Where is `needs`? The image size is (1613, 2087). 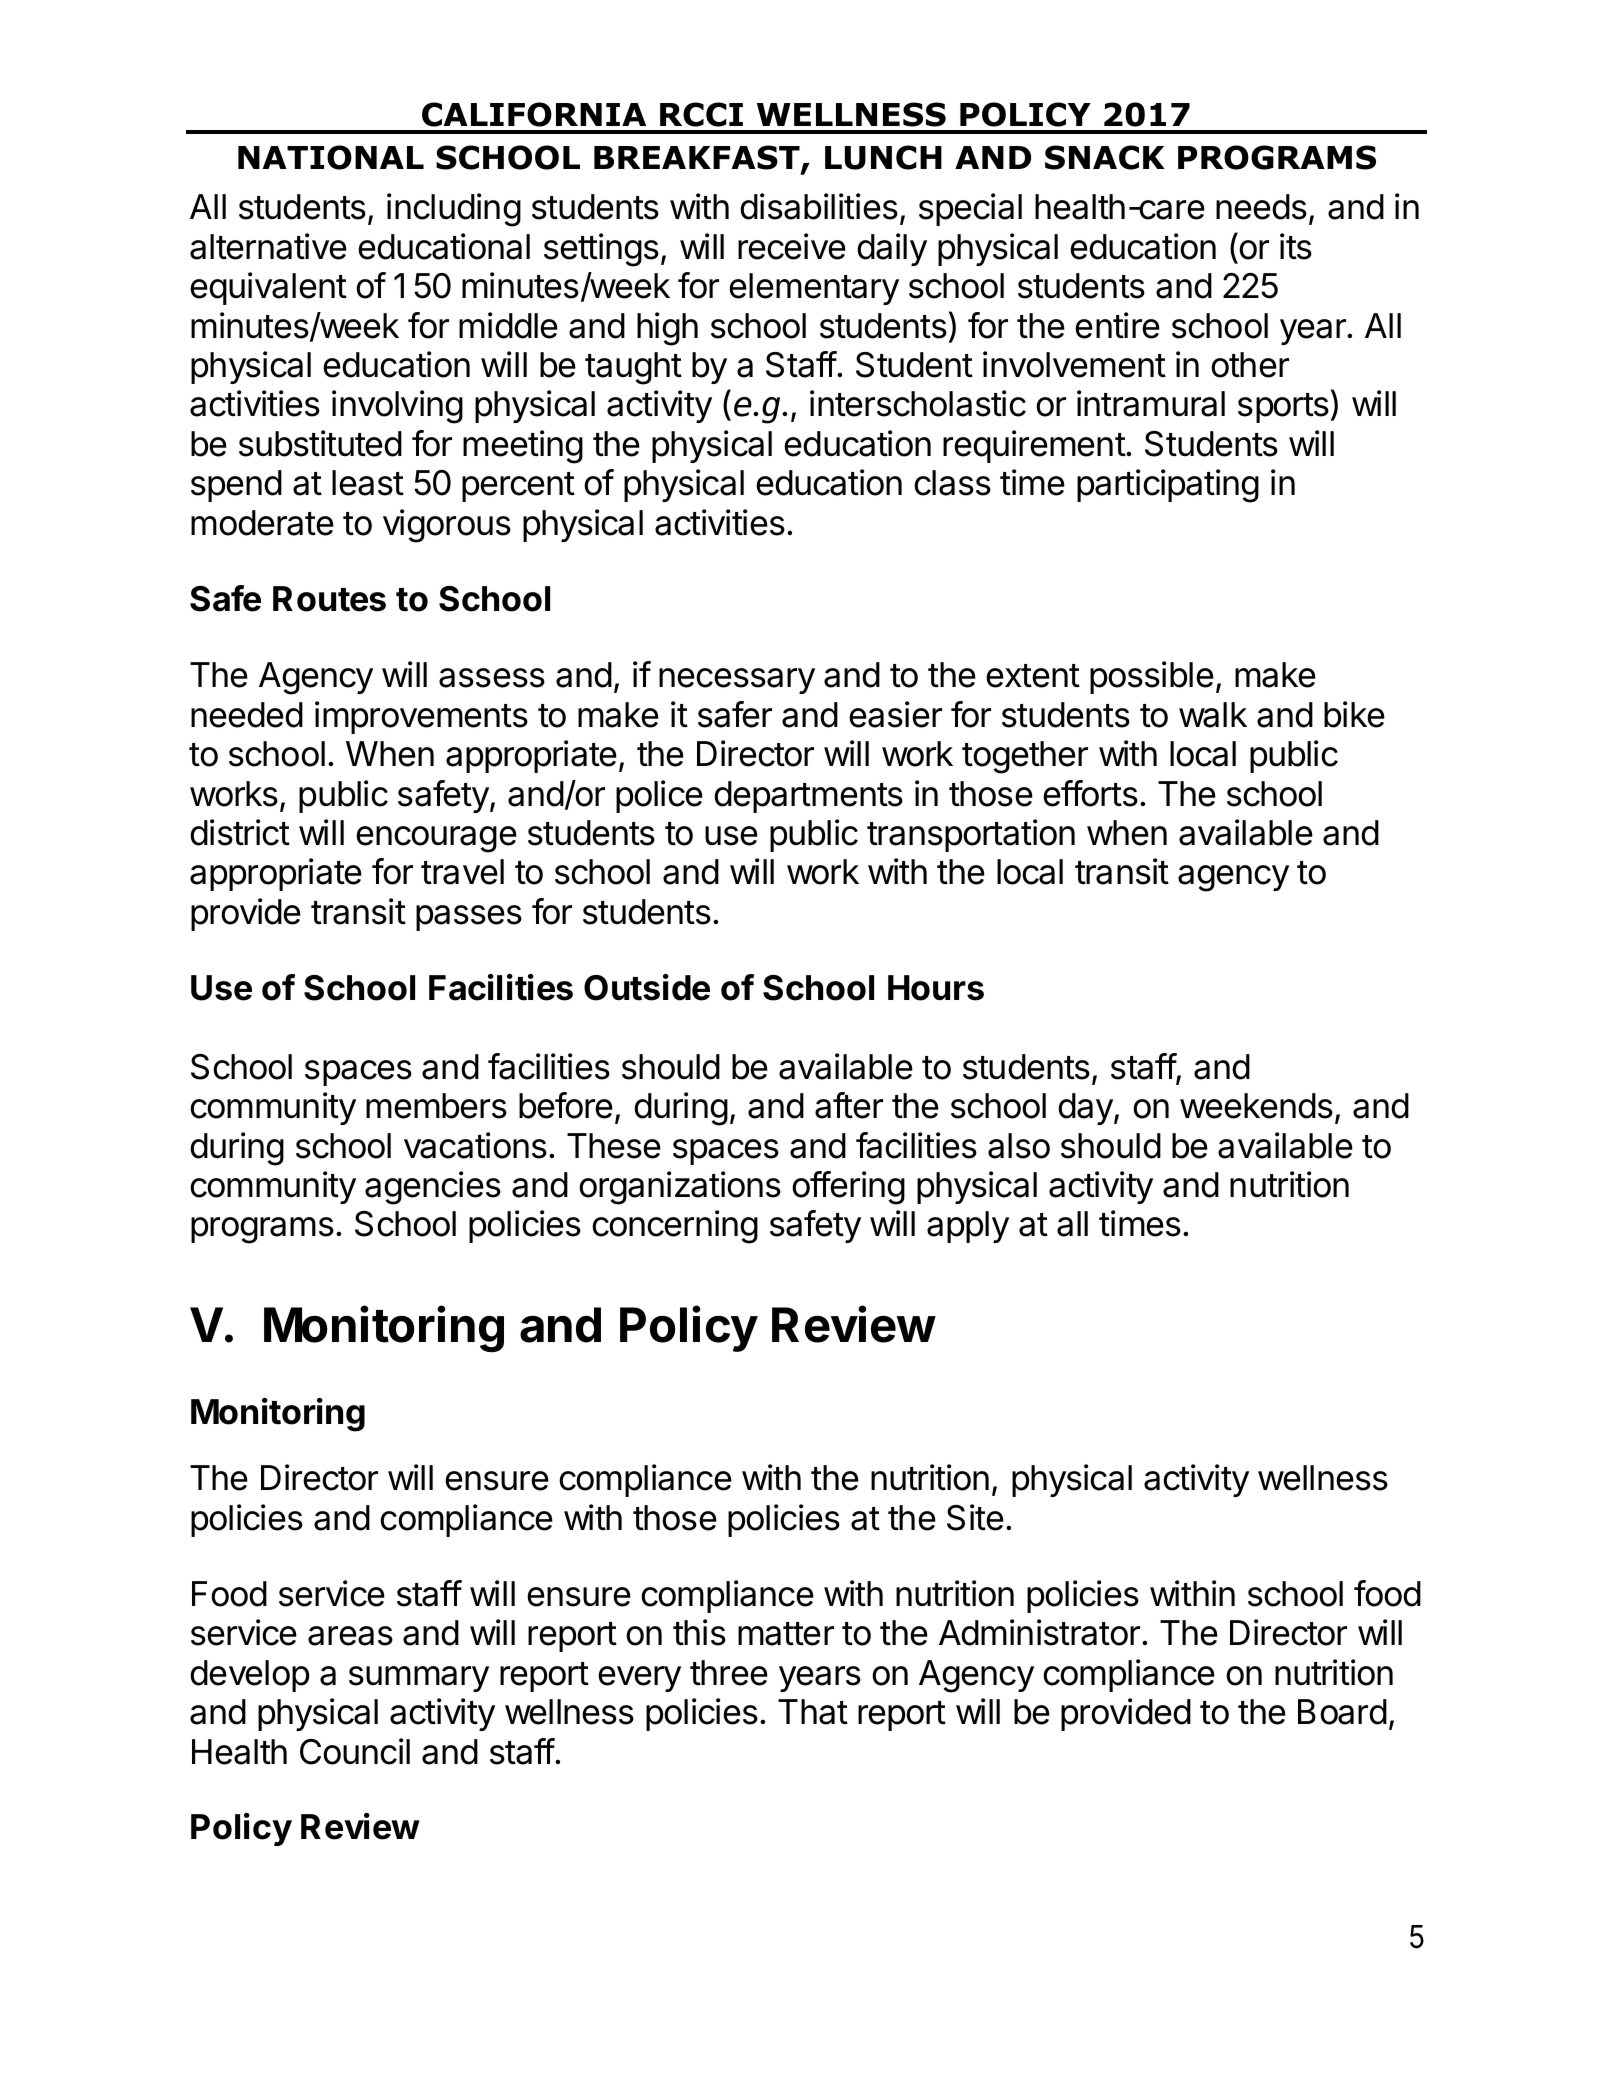 needs is located at coordinates (1261, 207).
